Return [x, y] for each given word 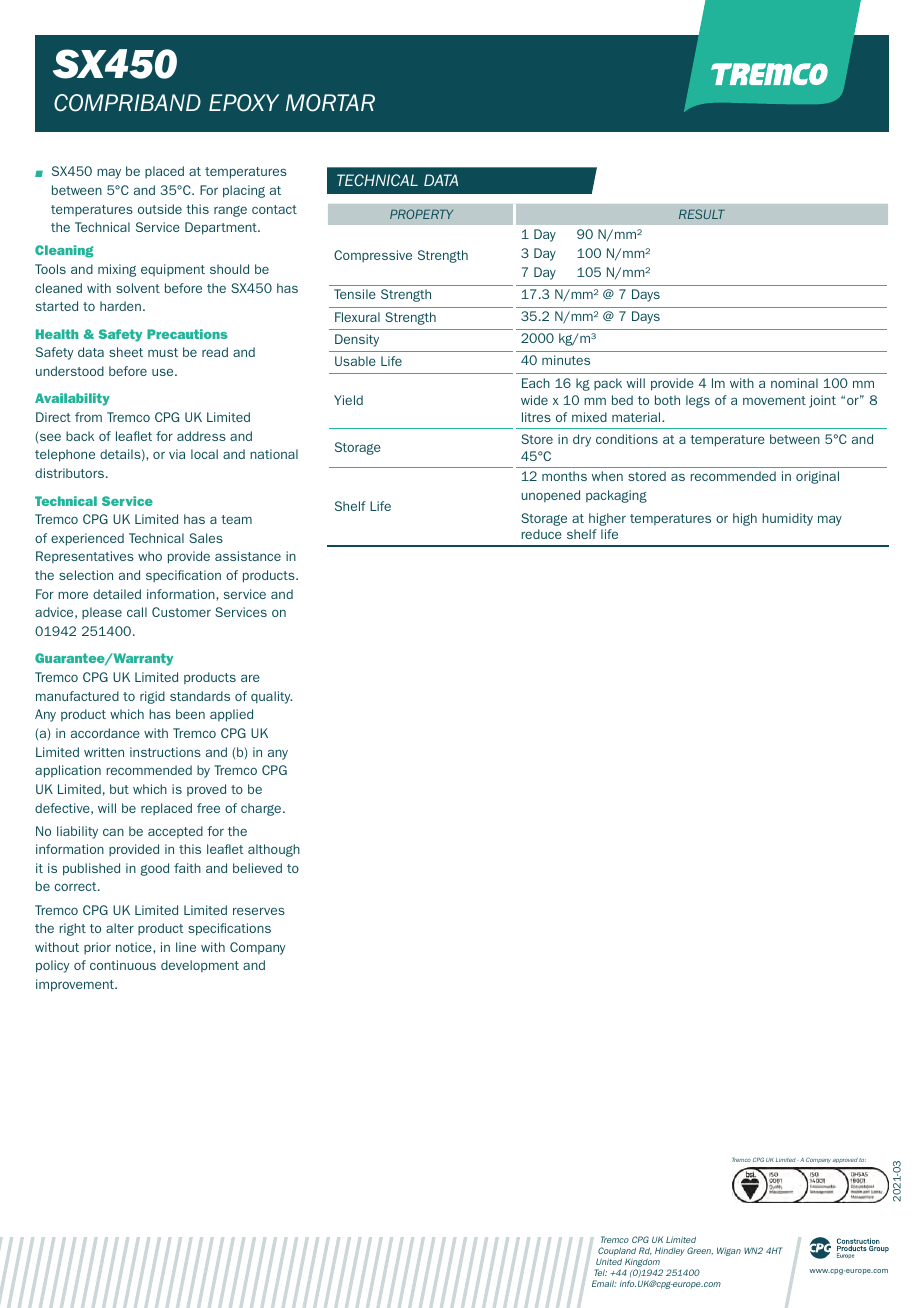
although [274, 850]
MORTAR [330, 103]
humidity [787, 519]
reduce [542, 534]
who [150, 556]
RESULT [702, 214]
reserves [259, 911]
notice [135, 947]
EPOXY [244, 103]
